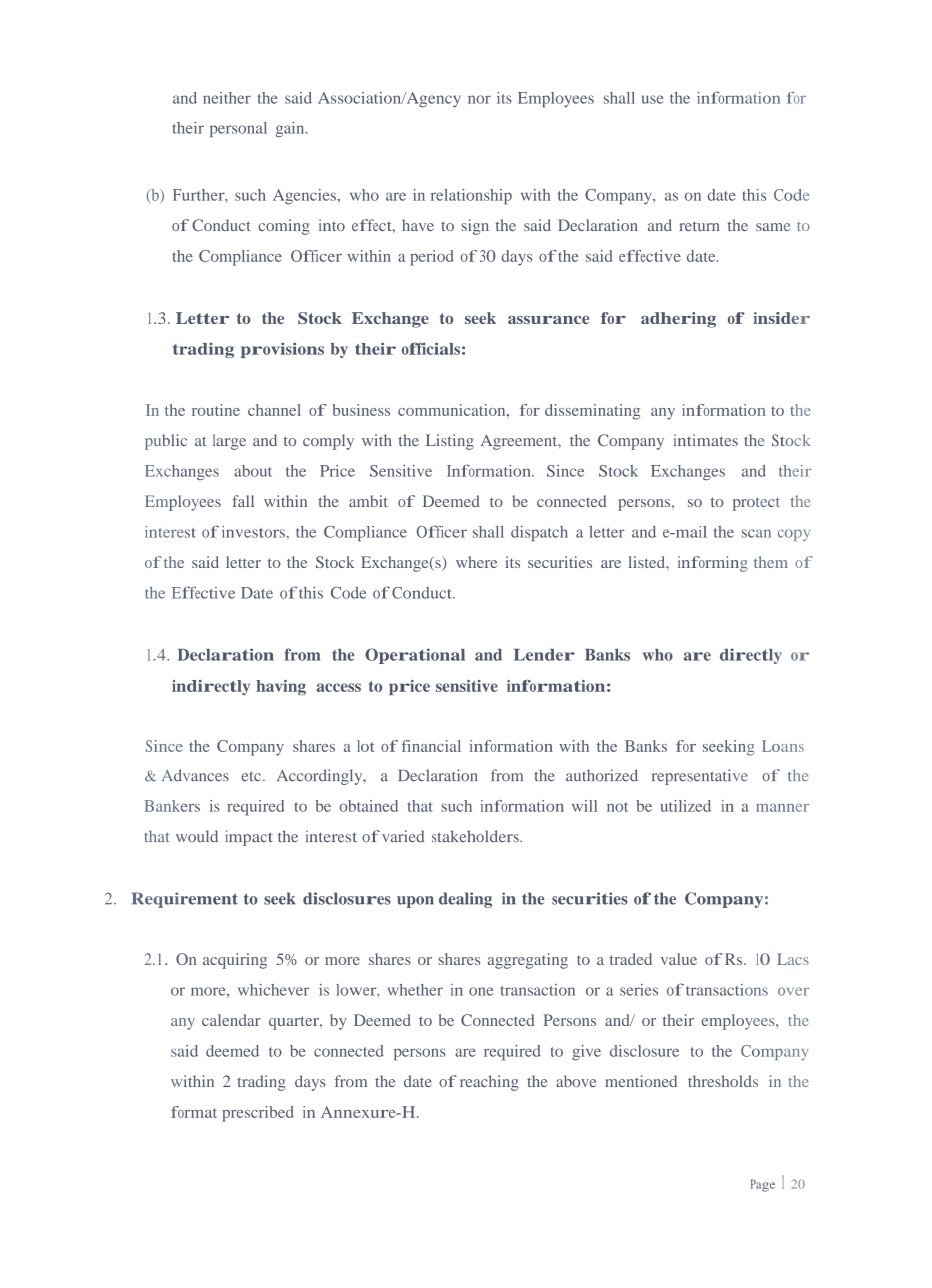 This image has width=932, height=1288. Describe the element at coordinates (238, 129) in the image. I see `personal` at that location.
